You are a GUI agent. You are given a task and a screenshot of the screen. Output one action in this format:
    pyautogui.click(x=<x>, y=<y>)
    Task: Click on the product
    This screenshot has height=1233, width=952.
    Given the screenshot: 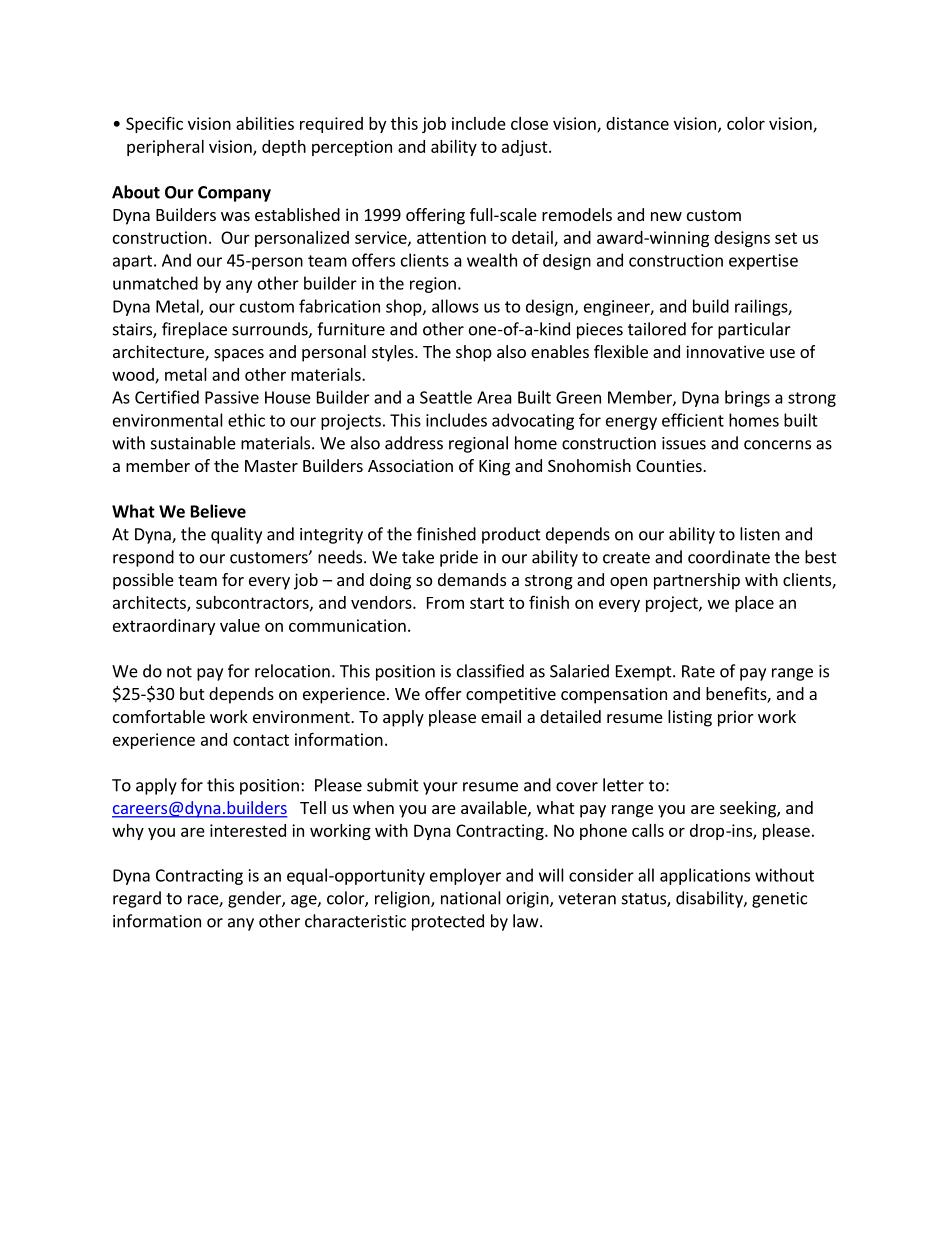 What is the action you would take?
    pyautogui.click(x=511, y=535)
